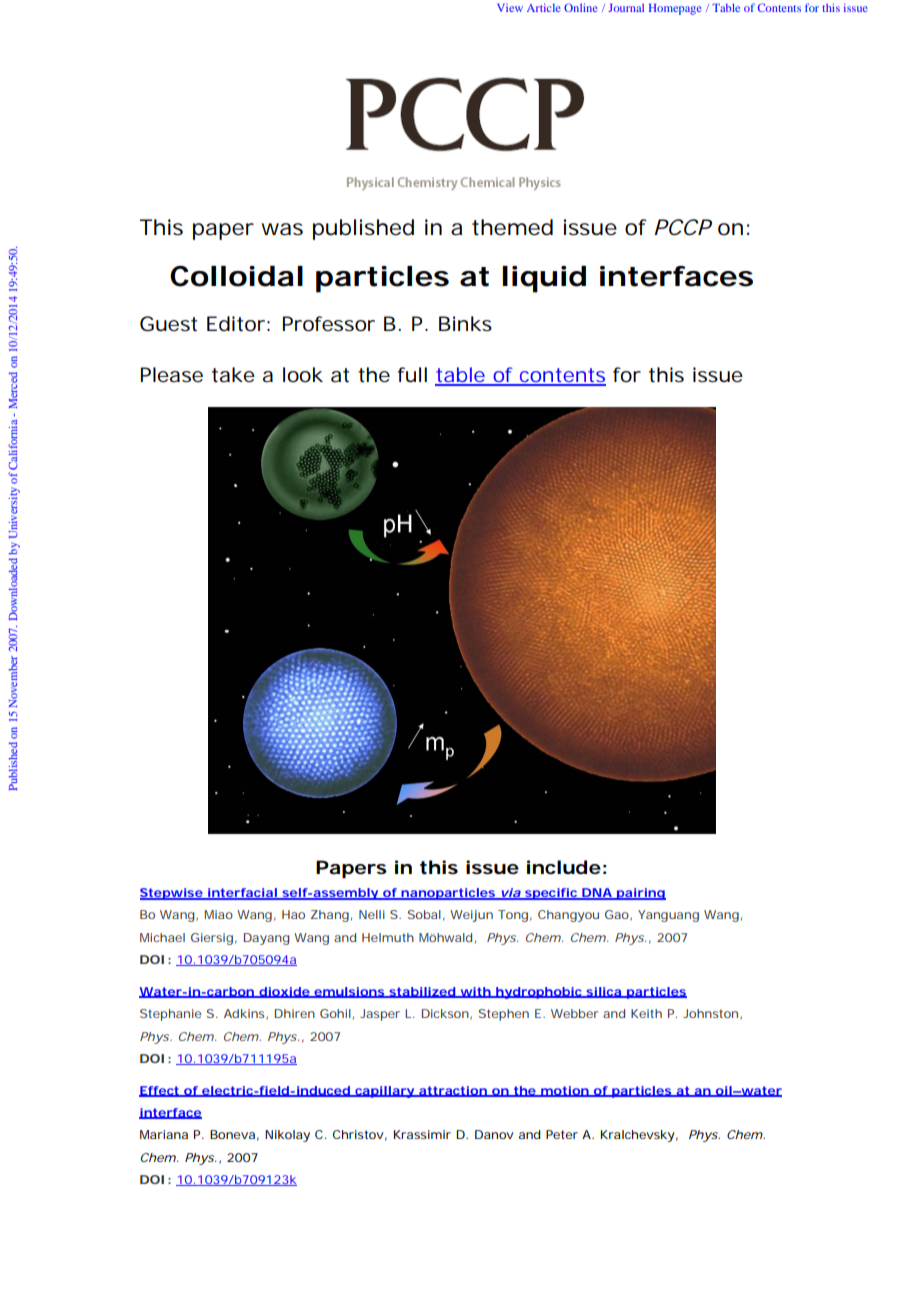 Image resolution: width=924 pixels, height=1308 pixels. I want to click on Tong, so click(513, 916).
